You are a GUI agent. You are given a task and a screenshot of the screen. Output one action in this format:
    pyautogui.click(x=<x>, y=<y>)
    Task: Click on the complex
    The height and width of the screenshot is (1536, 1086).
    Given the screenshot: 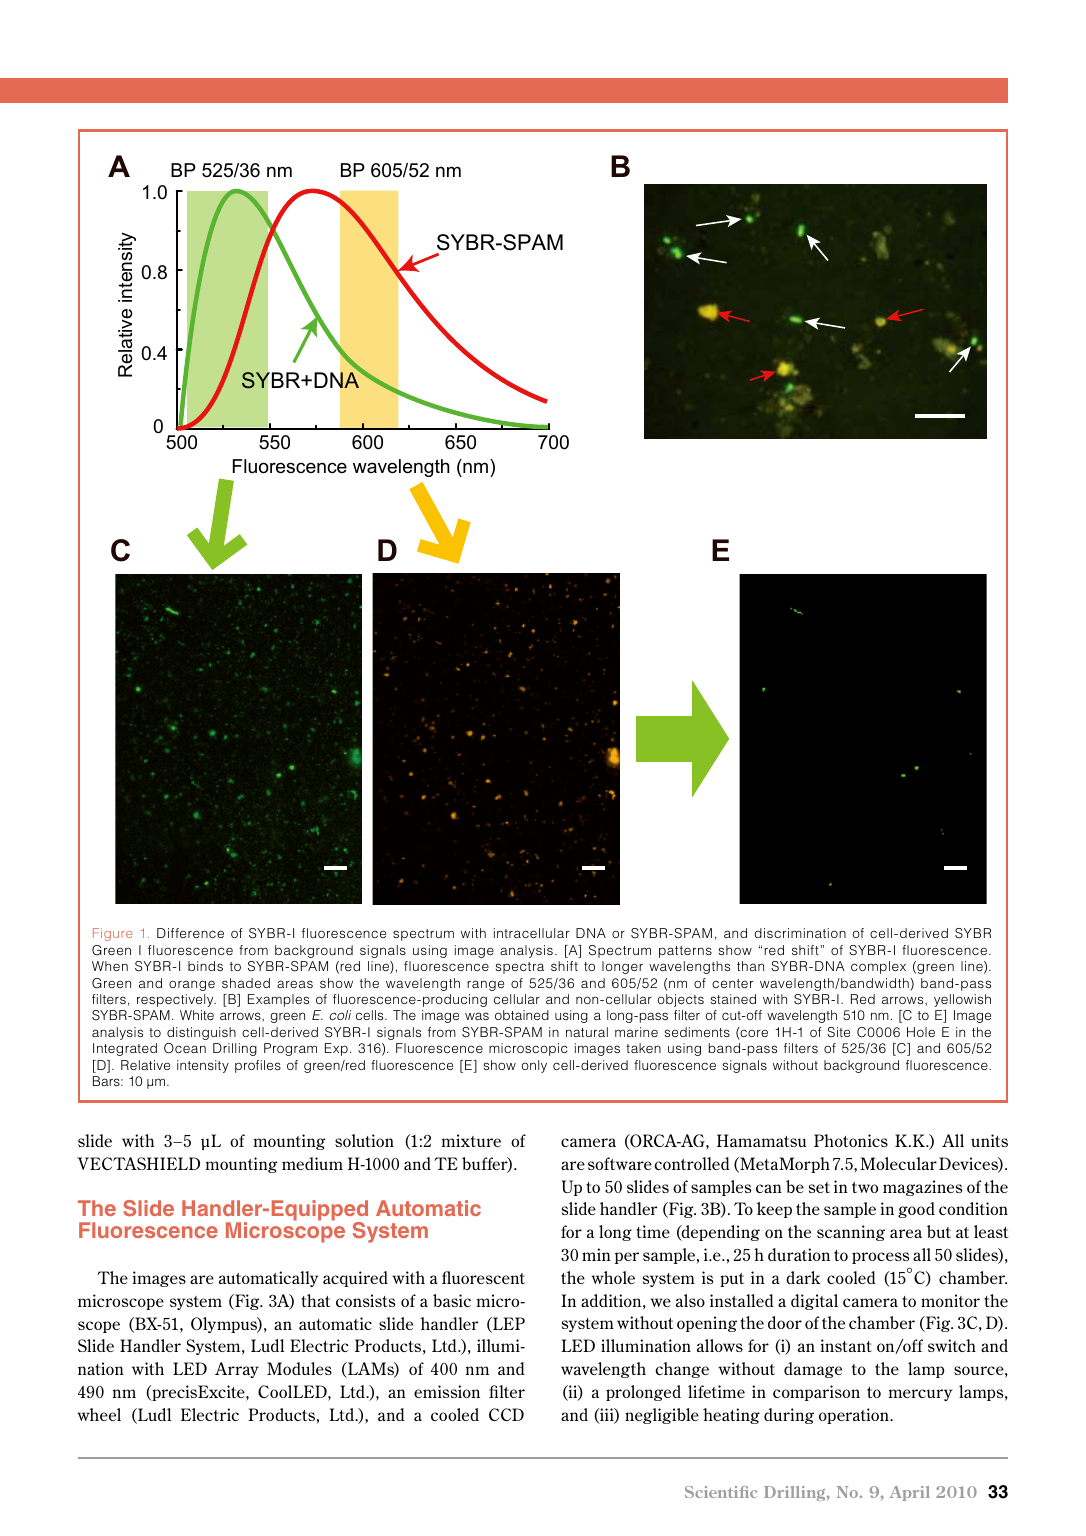 What is the action you would take?
    pyautogui.click(x=878, y=967)
